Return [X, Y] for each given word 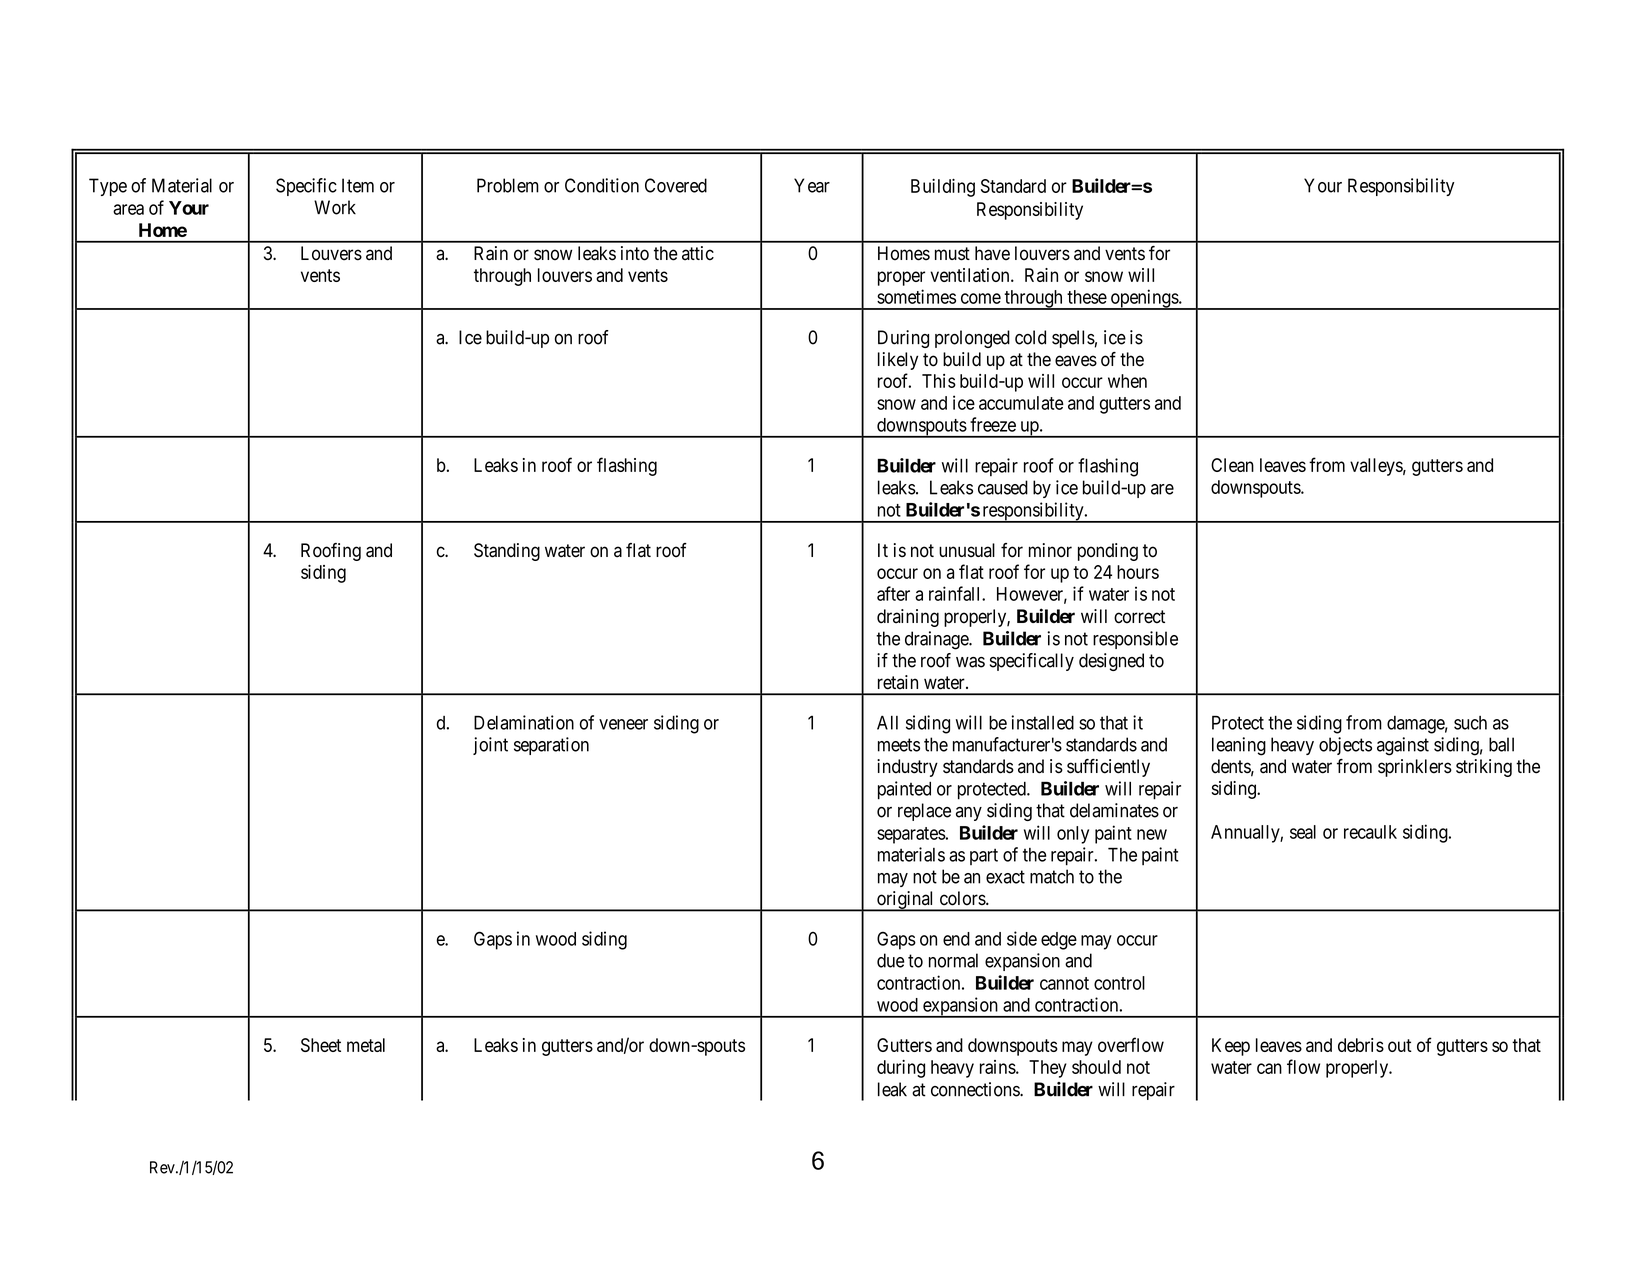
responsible [1135, 640]
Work [335, 207]
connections [976, 1089]
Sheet [321, 1045]
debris [1361, 1045]
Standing [507, 552]
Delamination [524, 722]
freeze [993, 424]
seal [1303, 832]
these [1087, 297]
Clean [1232, 465]
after [893, 593]
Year [812, 185]
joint [490, 746]
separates [911, 835]
